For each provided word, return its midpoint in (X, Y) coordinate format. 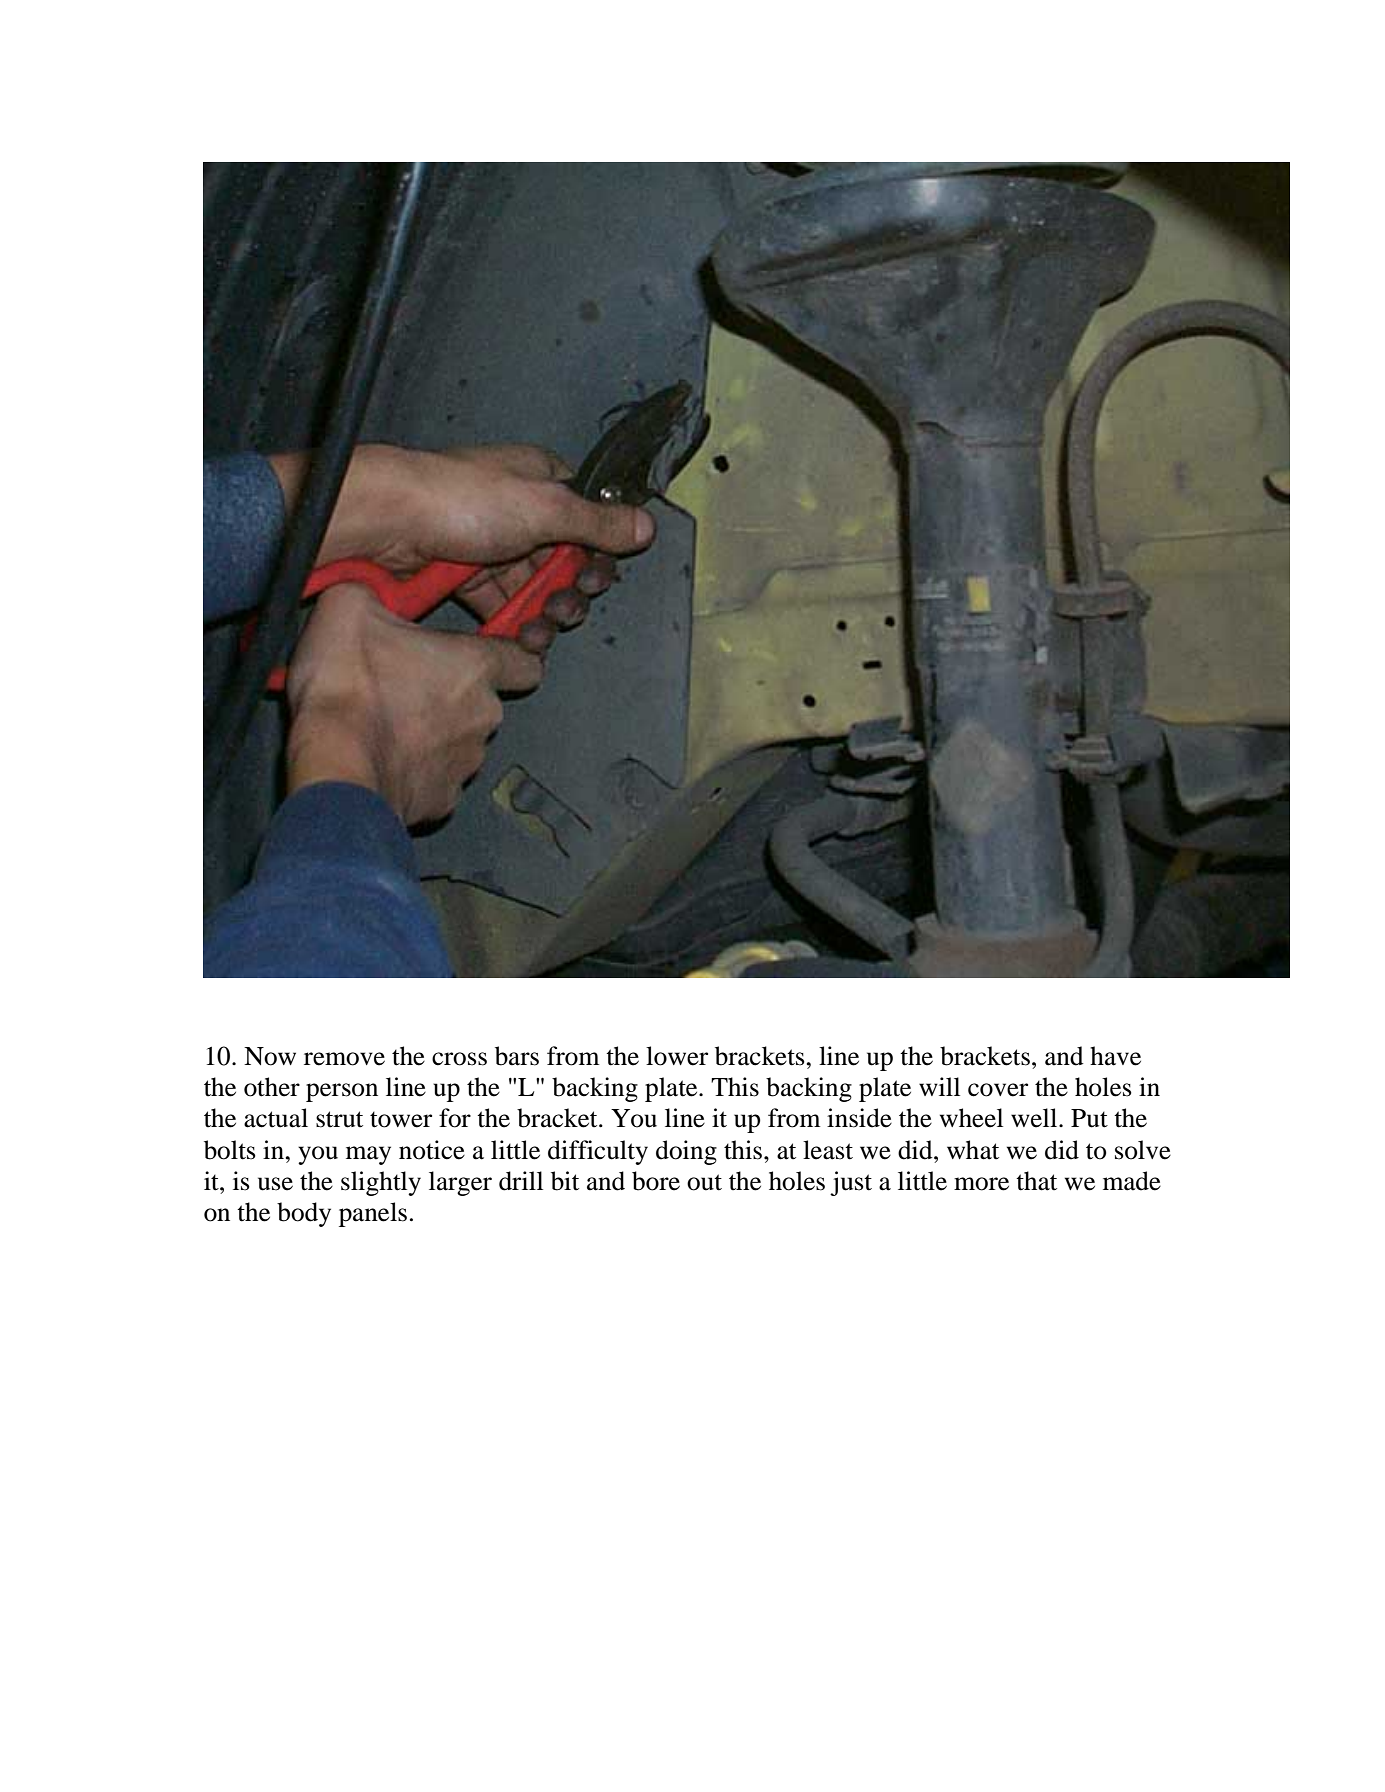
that (1036, 1181)
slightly (381, 1183)
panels (373, 1214)
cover (998, 1090)
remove (344, 1059)
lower (677, 1056)
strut (339, 1119)
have (1115, 1056)
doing (686, 1152)
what (973, 1150)
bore (656, 1181)
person (342, 1092)
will (939, 1086)
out (704, 1182)
